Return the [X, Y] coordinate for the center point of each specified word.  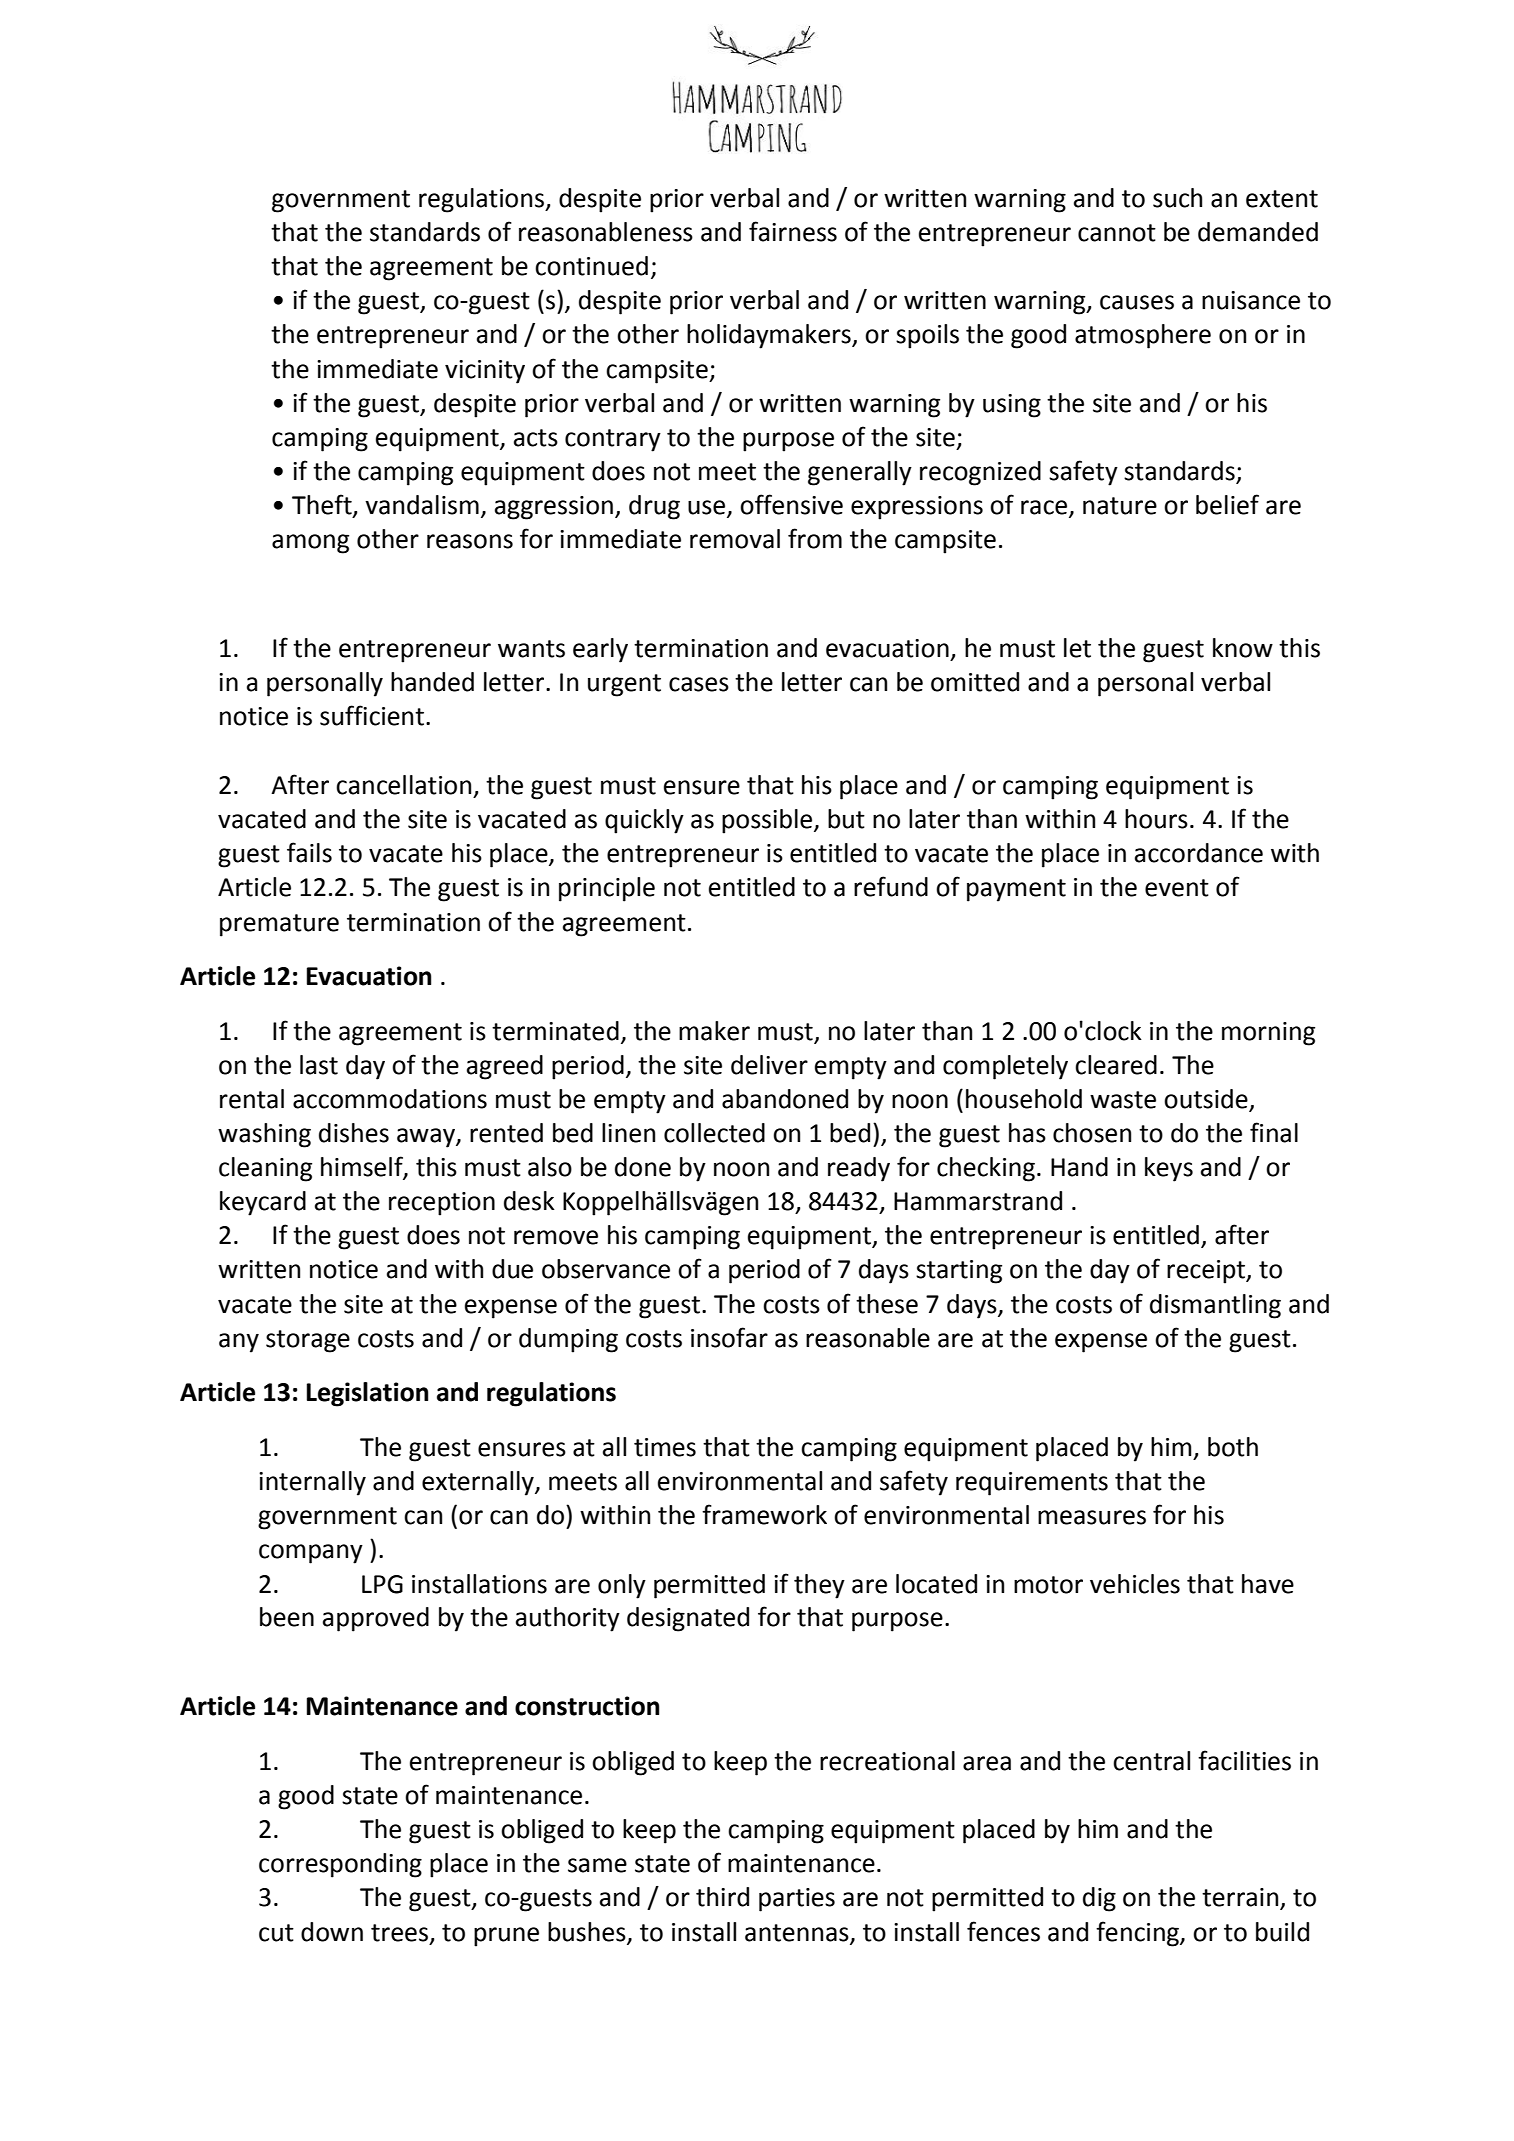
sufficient [372, 715]
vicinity [485, 372]
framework [764, 1514]
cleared [1116, 1065]
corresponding [340, 1865]
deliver [769, 1065]
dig [1099, 1899]
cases [699, 684]
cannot [1117, 233]
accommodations [390, 1099]
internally [312, 1483]
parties [797, 1900]
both [1233, 1447]
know [1243, 648]
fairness [793, 231]
